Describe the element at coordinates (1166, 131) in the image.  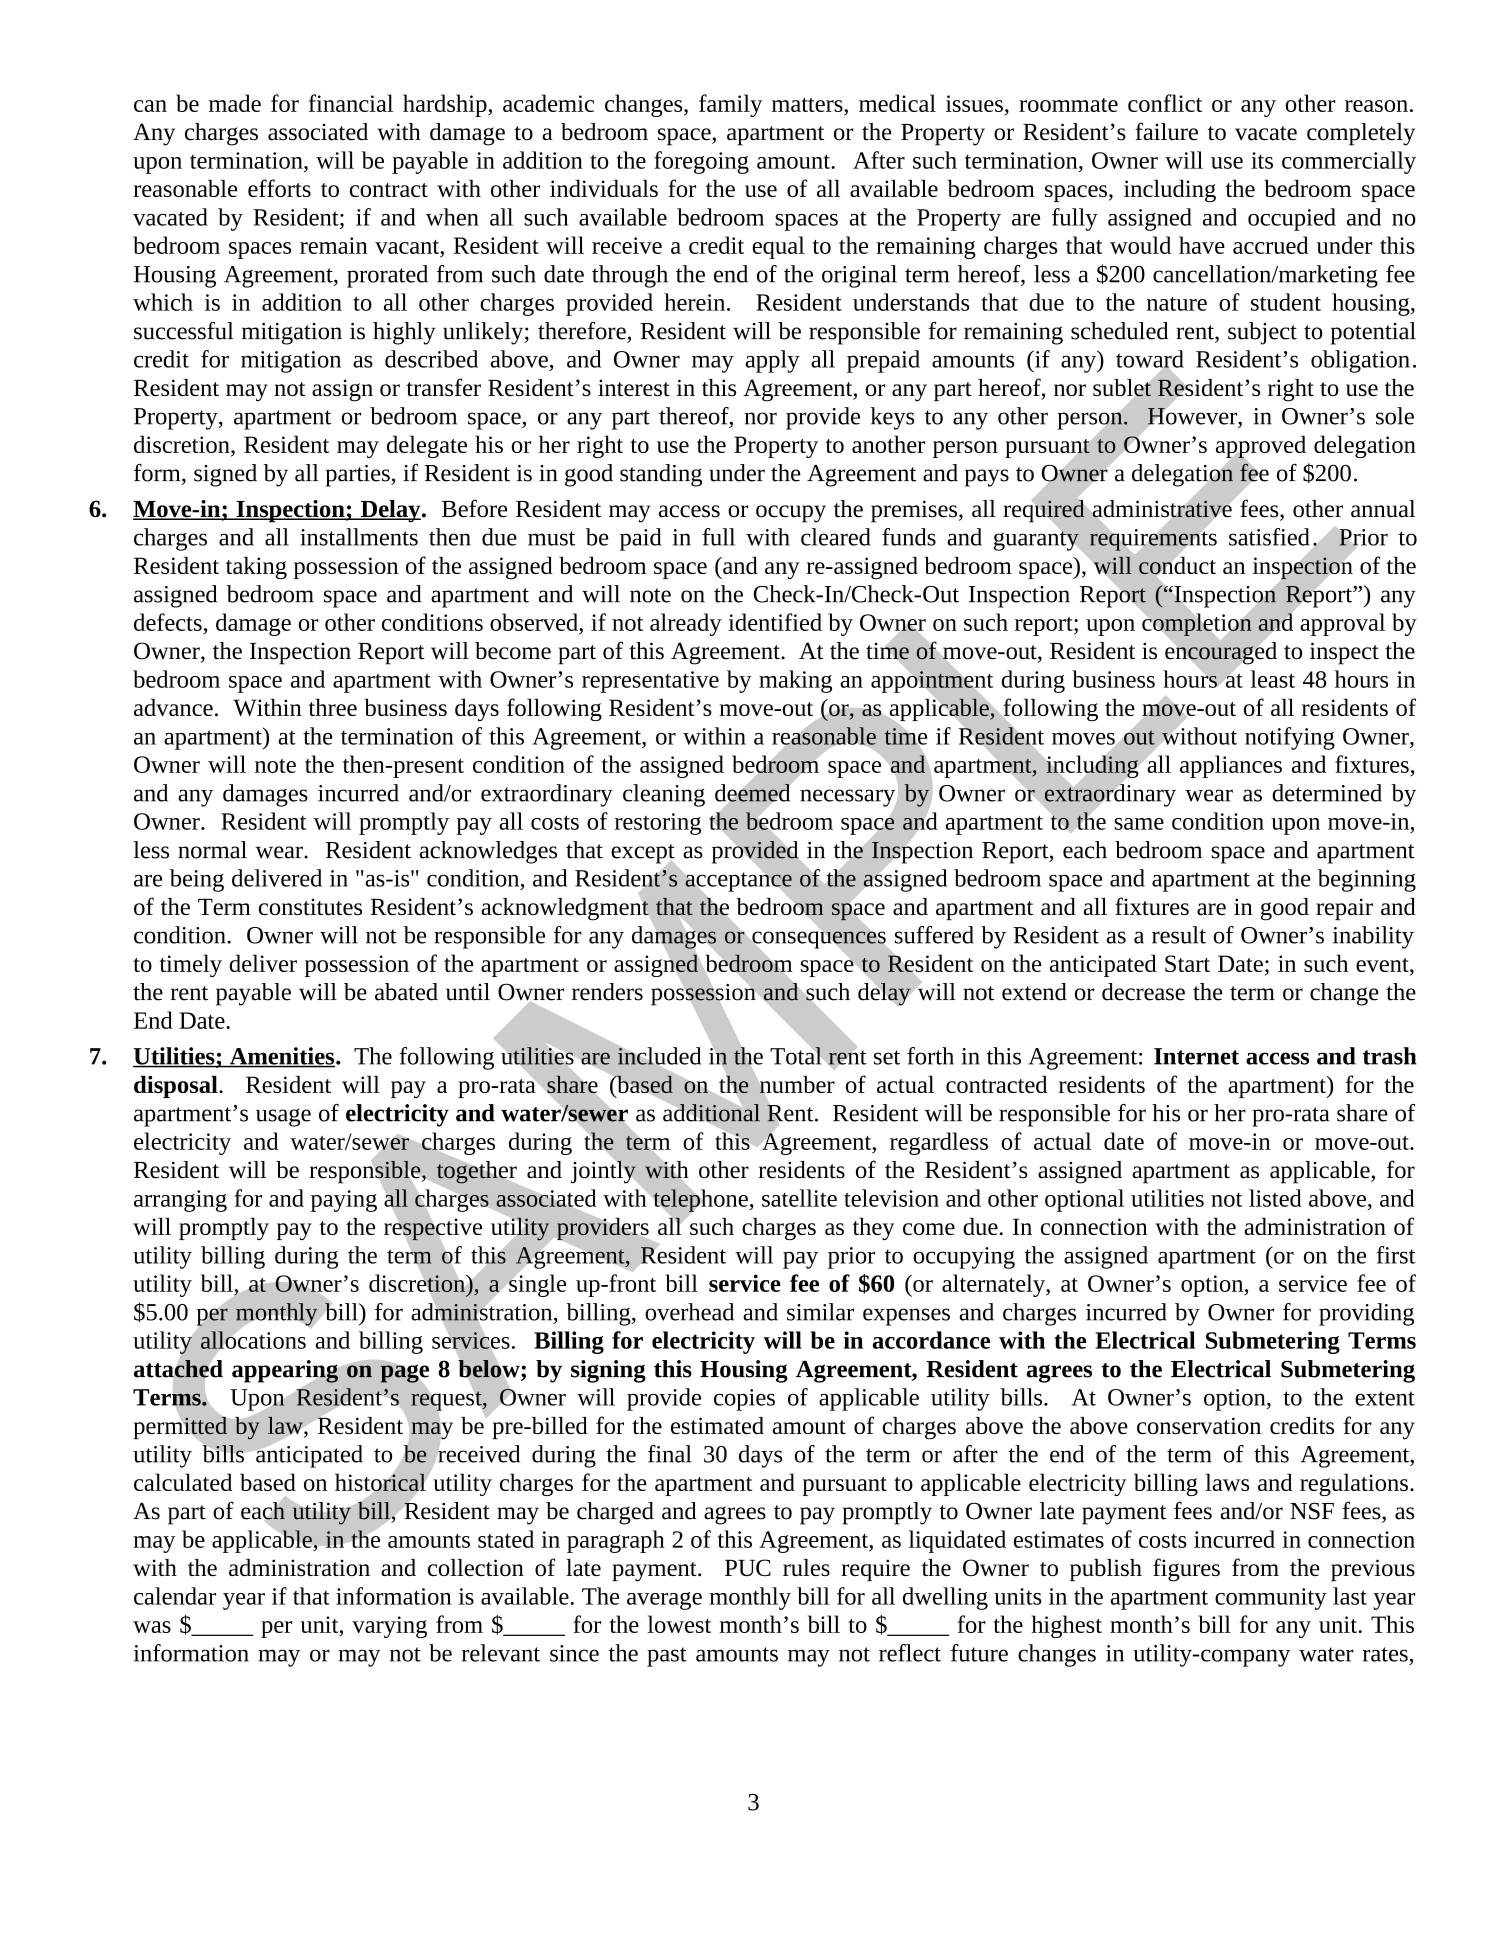
I see `failure` at that location.
